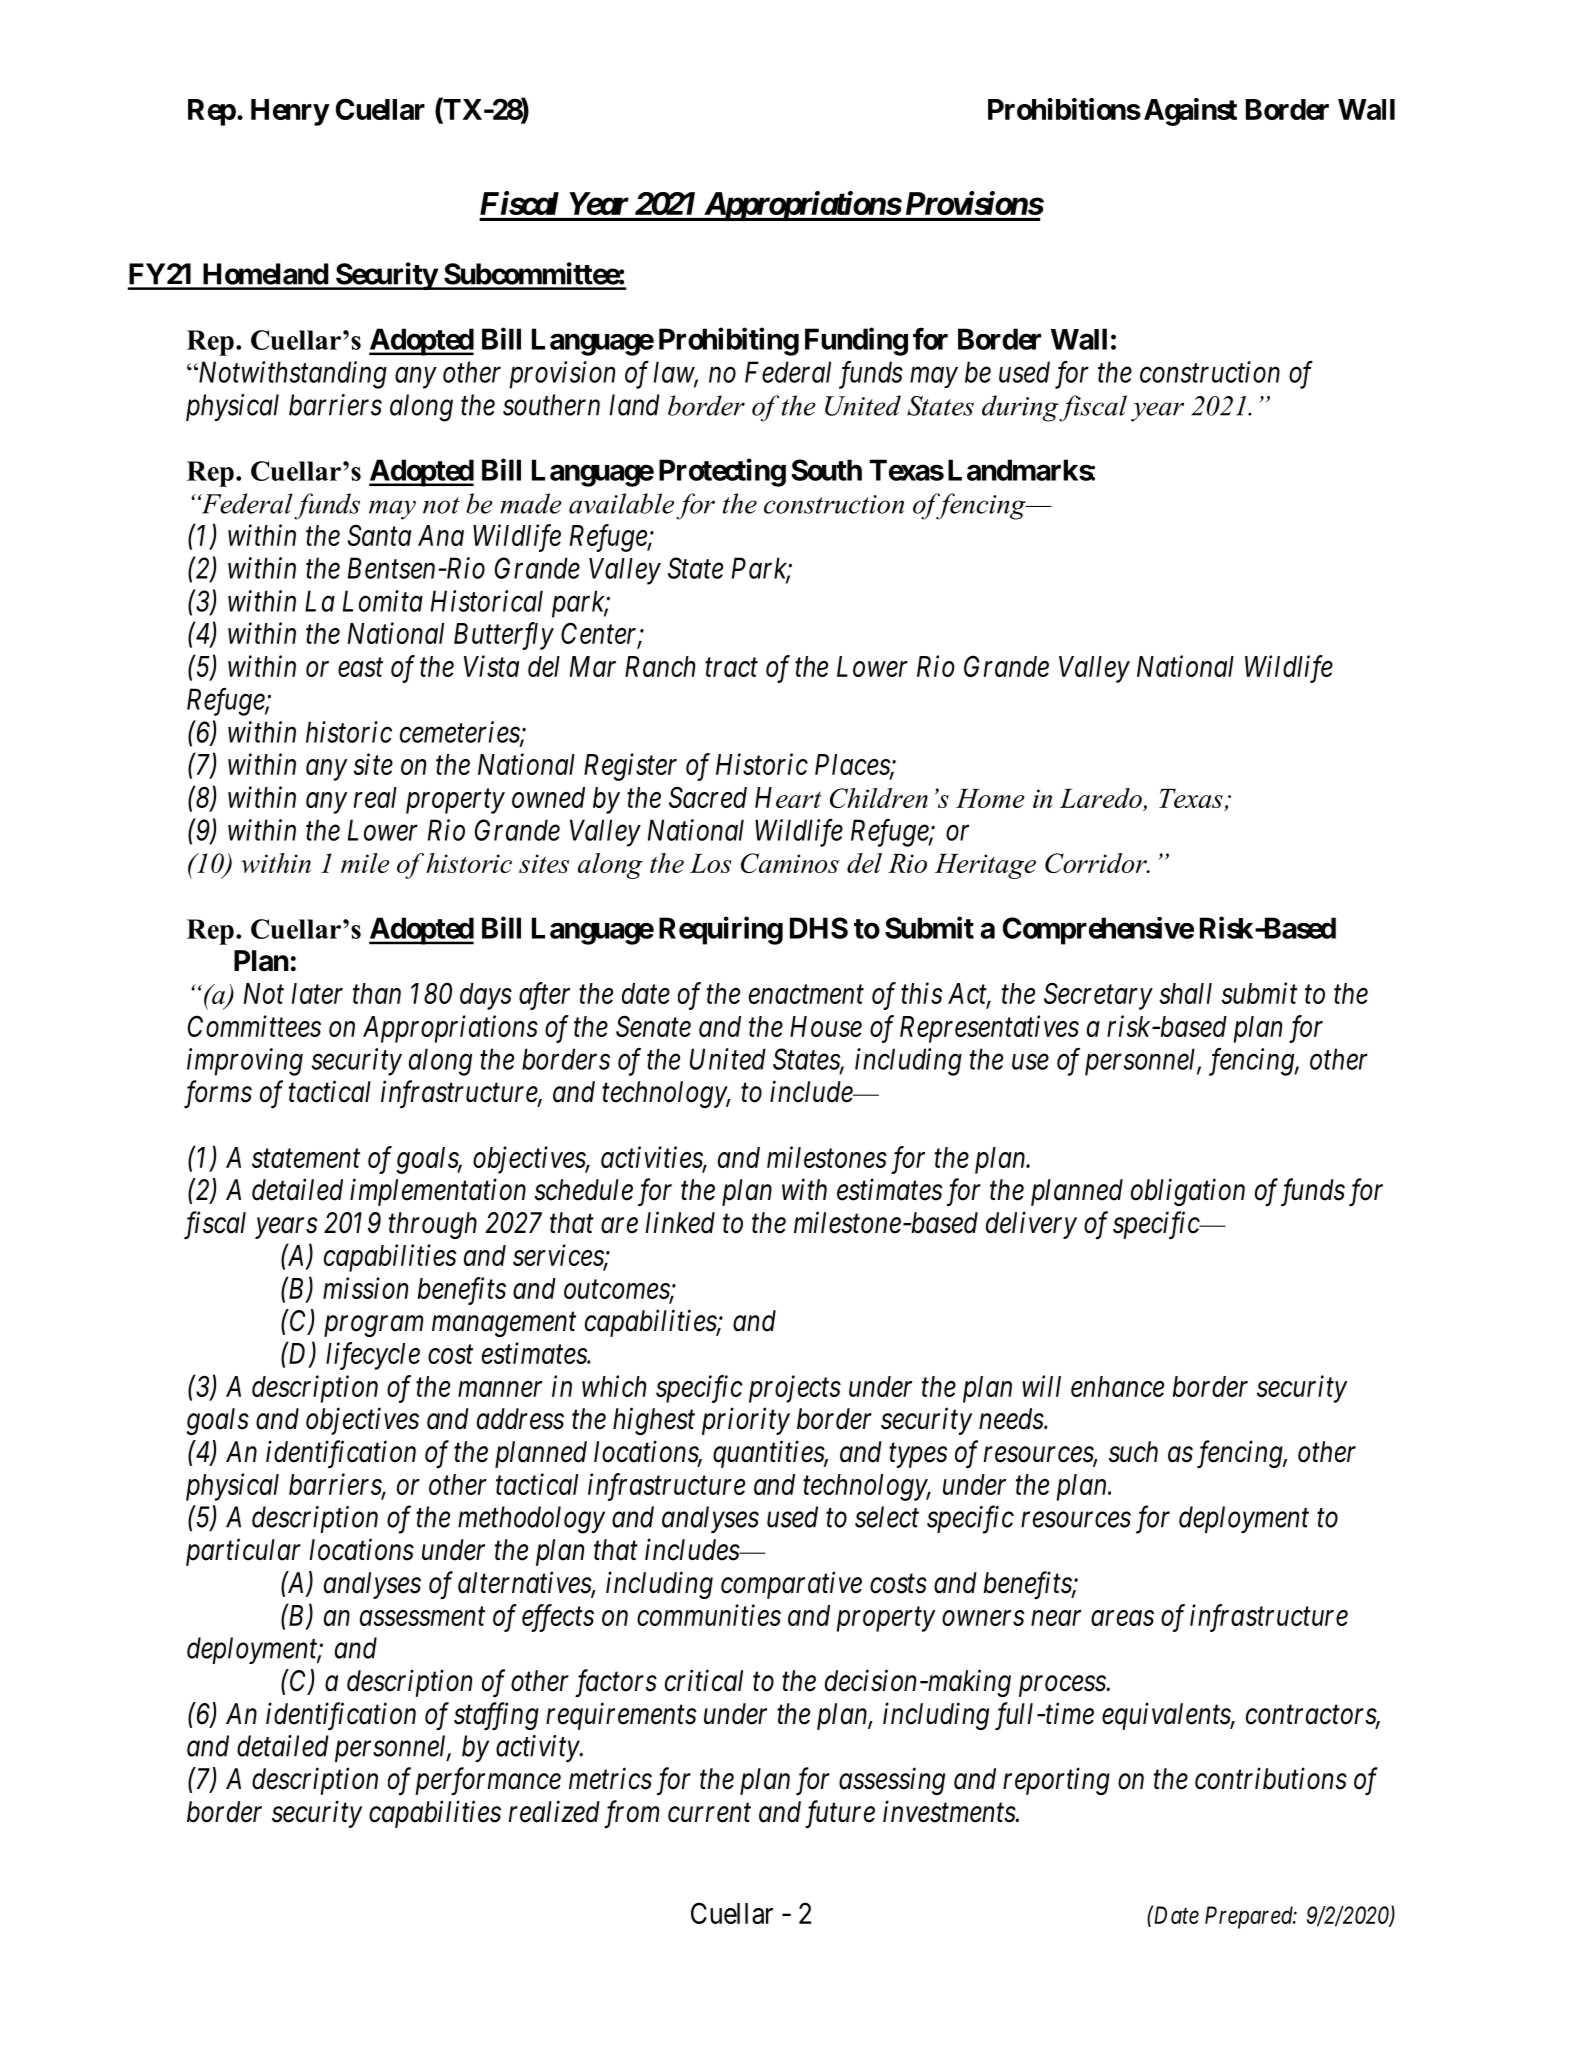 The image size is (1582, 2048). I want to click on performance, so click(488, 1781).
